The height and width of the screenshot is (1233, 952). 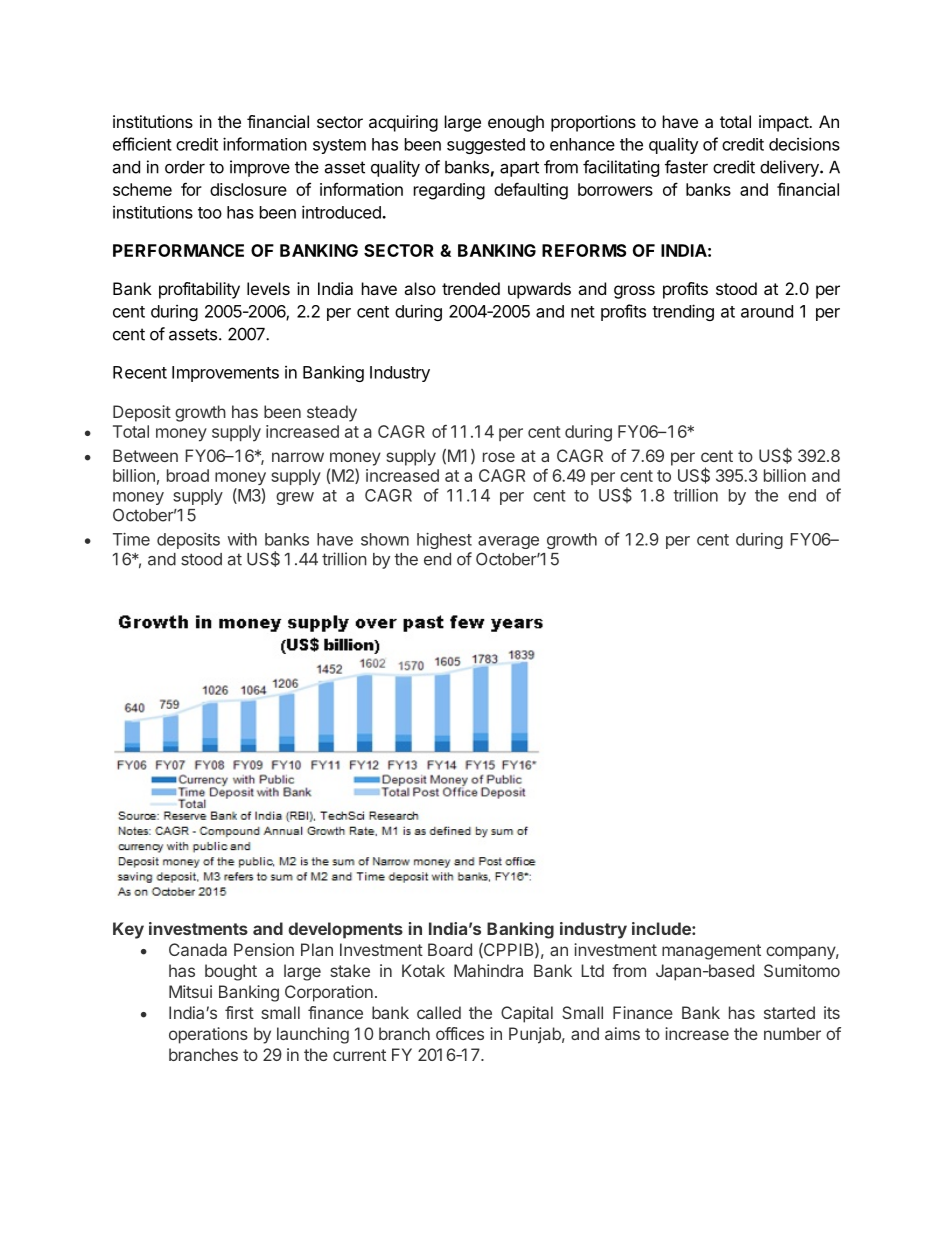 What do you see at coordinates (208, 1035) in the screenshot?
I see `operations` at bounding box center [208, 1035].
